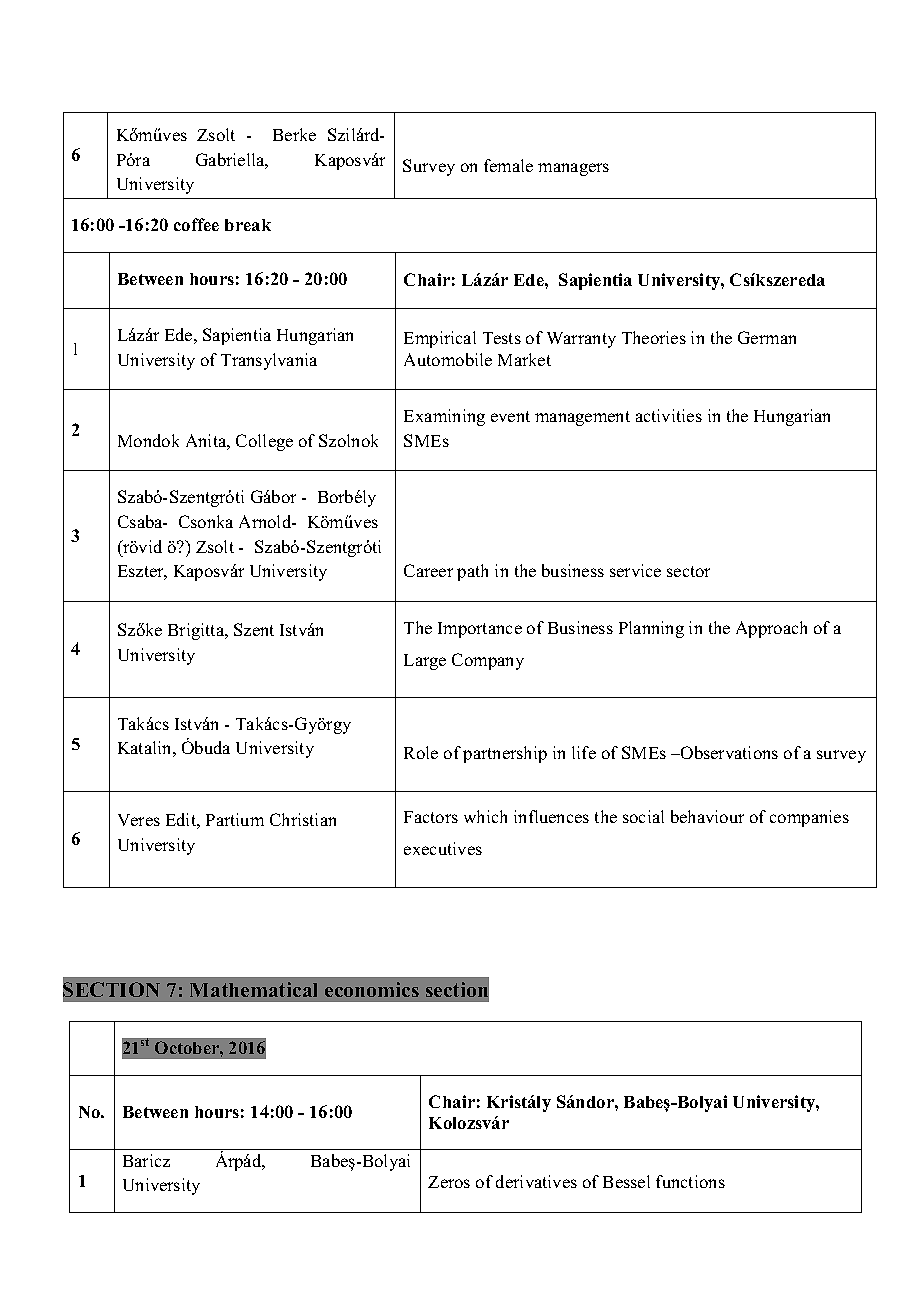 The width and height of the screenshot is (924, 1308). I want to click on College, so click(264, 442).
